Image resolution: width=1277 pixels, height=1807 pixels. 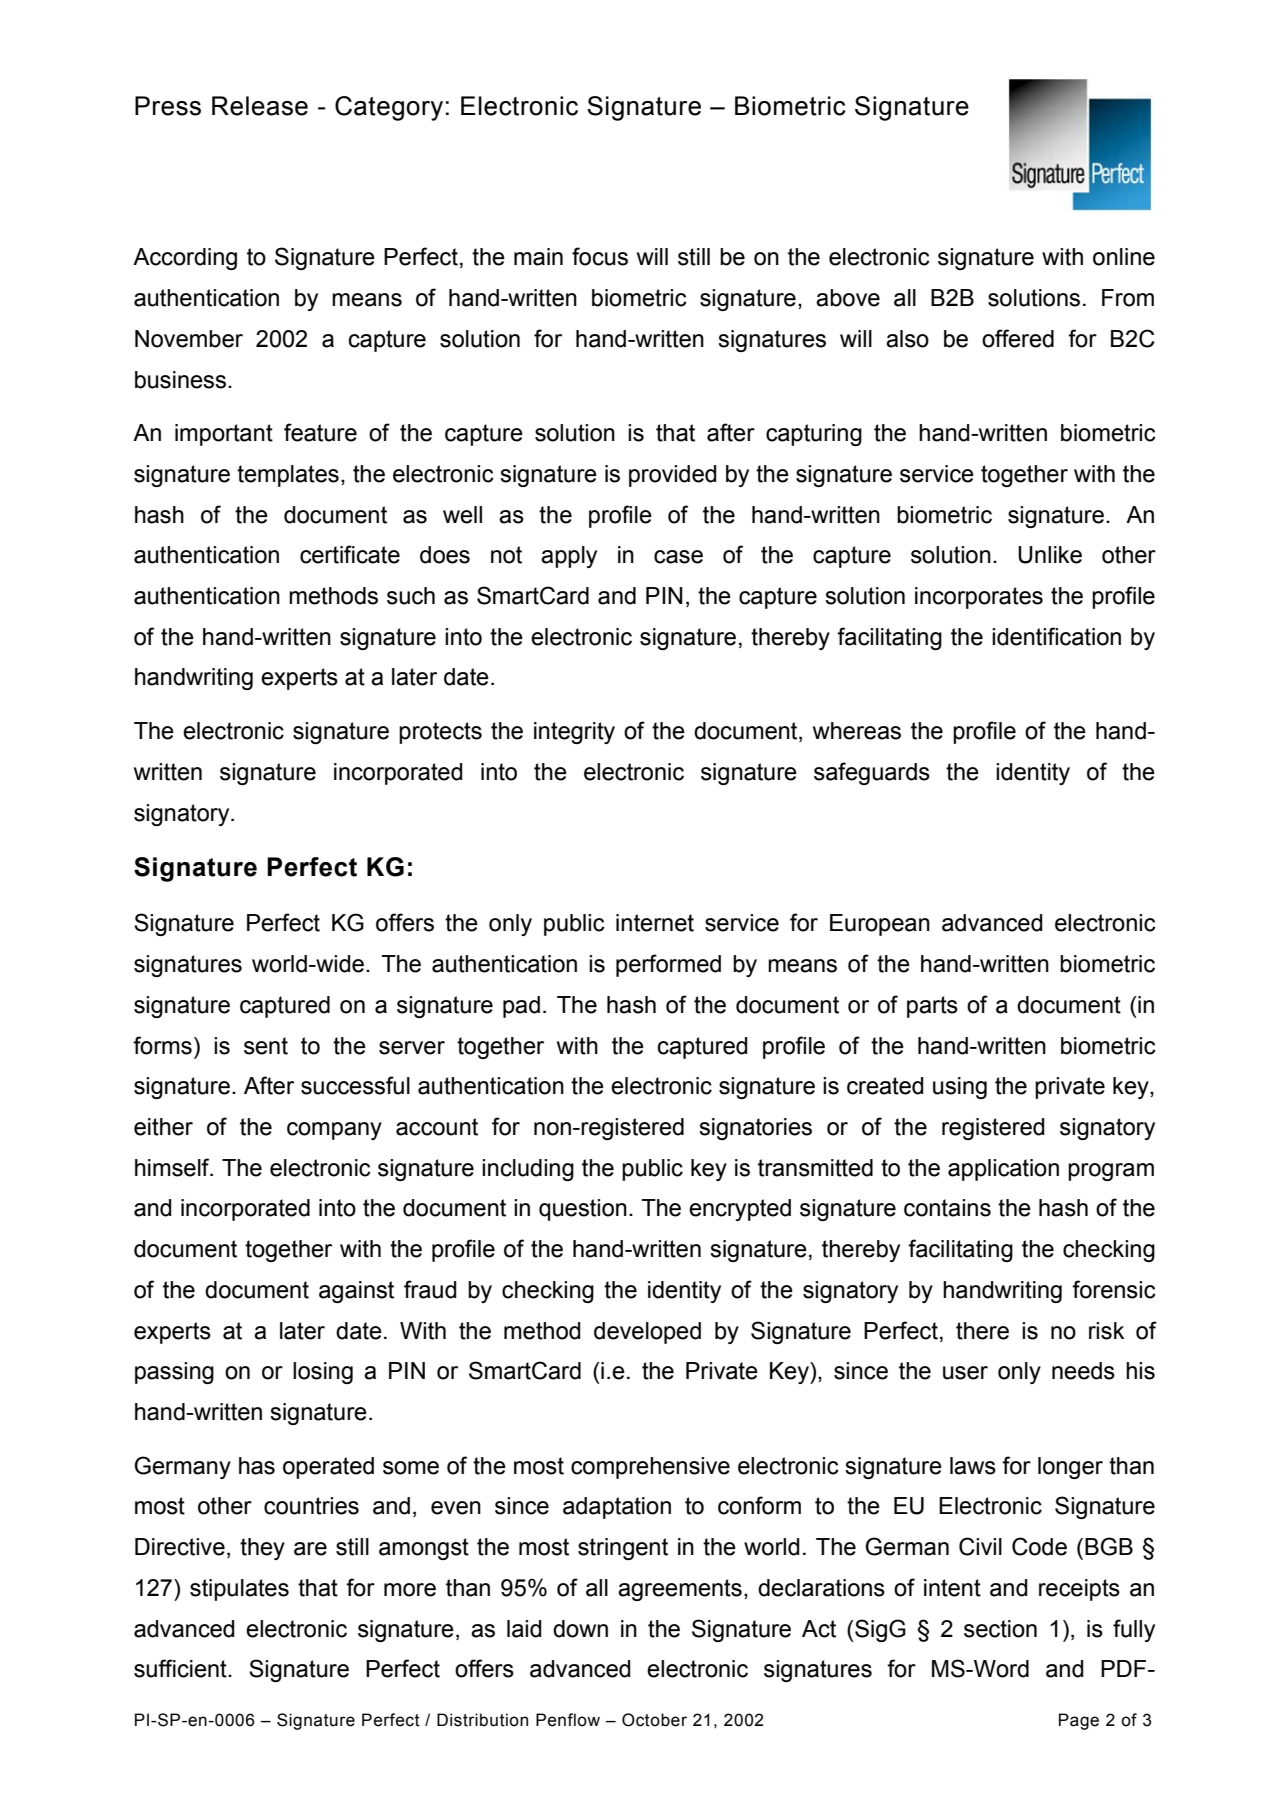 I want to click on developed, so click(x=647, y=1333).
